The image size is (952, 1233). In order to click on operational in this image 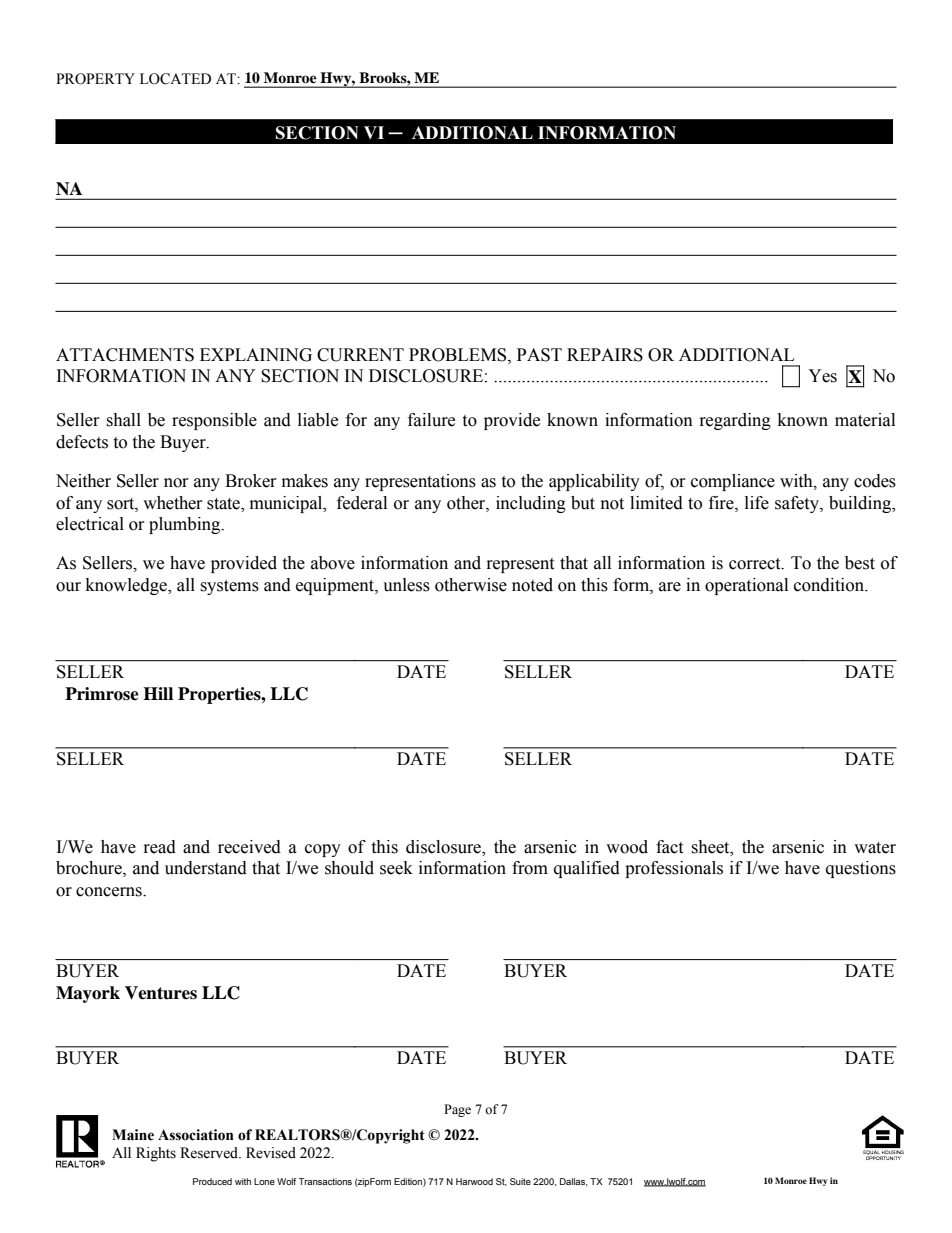, I will do `click(746, 586)`.
